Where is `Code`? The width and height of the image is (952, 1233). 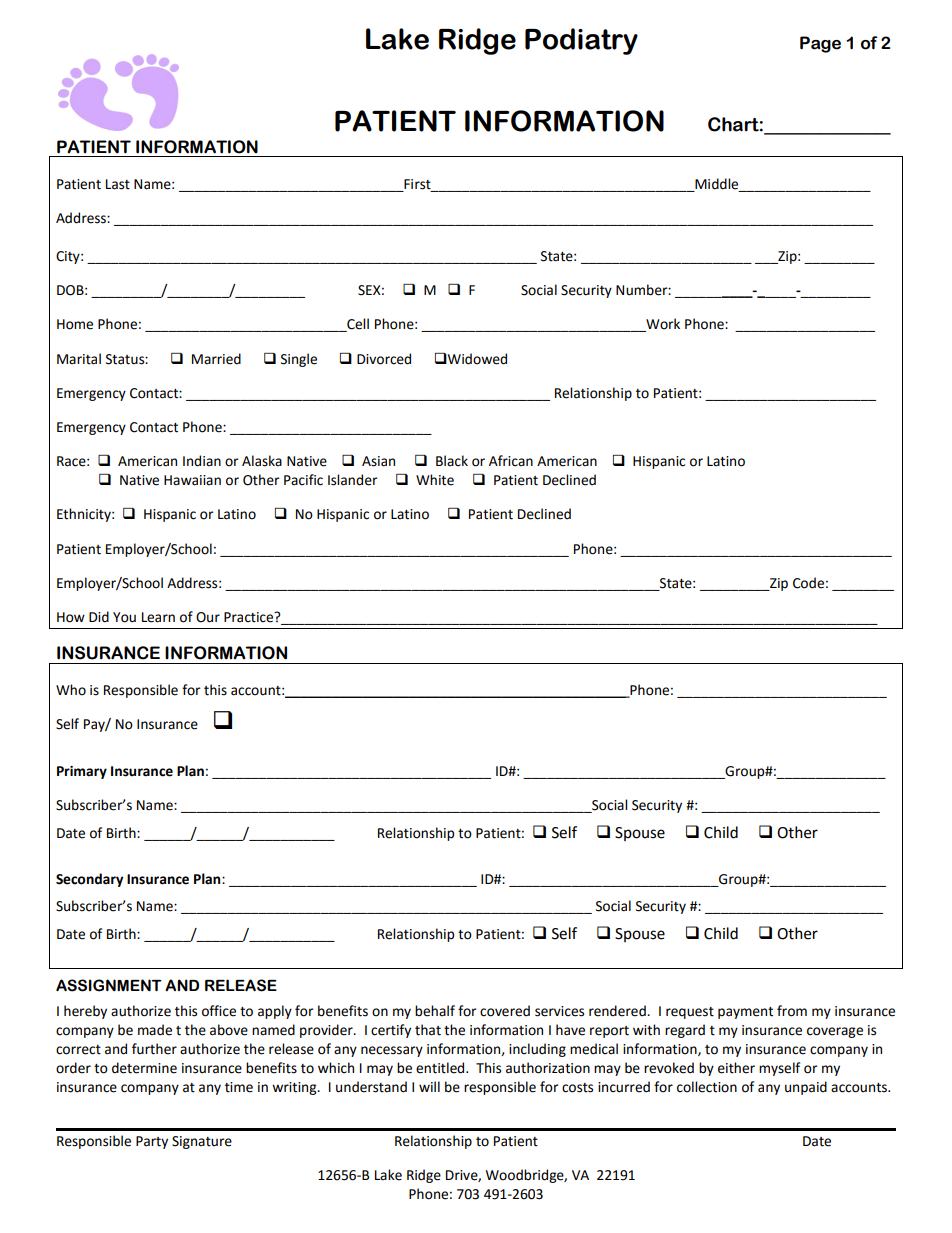 Code is located at coordinates (808, 583).
